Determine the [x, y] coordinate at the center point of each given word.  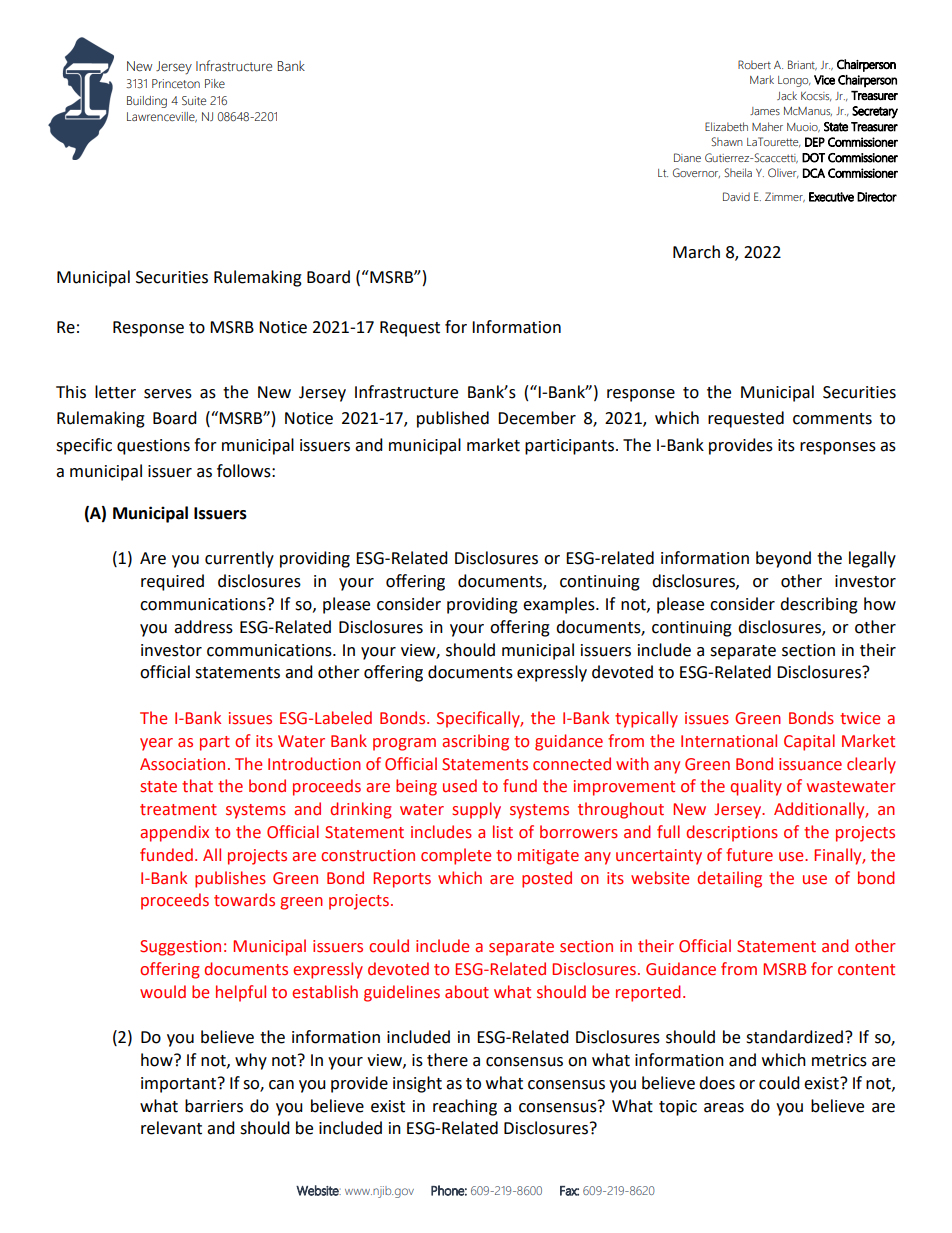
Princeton [176, 84]
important [178, 1085]
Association [182, 764]
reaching [465, 1107]
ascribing [475, 742]
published [453, 419]
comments [832, 419]
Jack [787, 95]
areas [724, 1108]
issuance [810, 764]
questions [153, 447]
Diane [687, 157]
